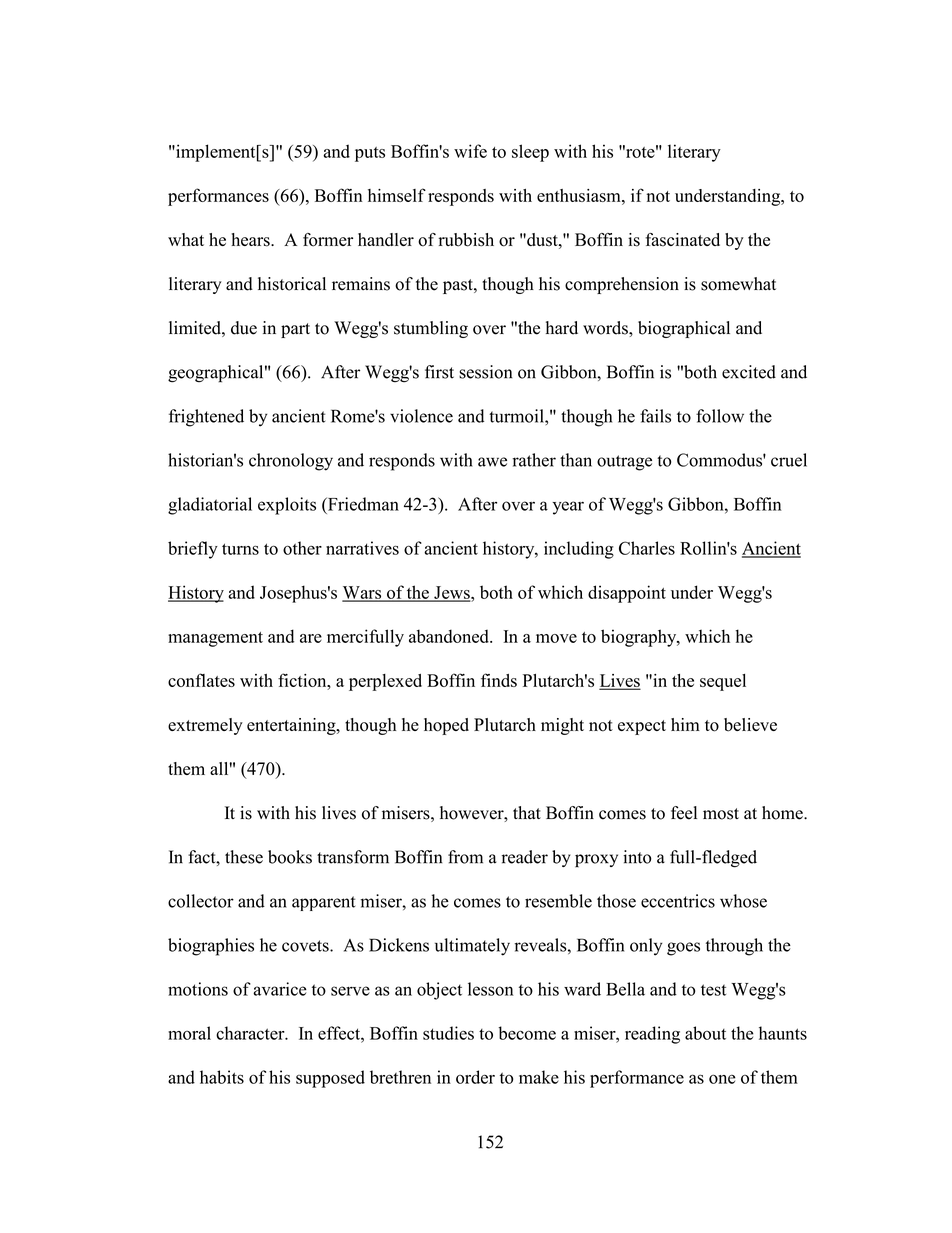  I want to click on believe, so click(750, 725).
